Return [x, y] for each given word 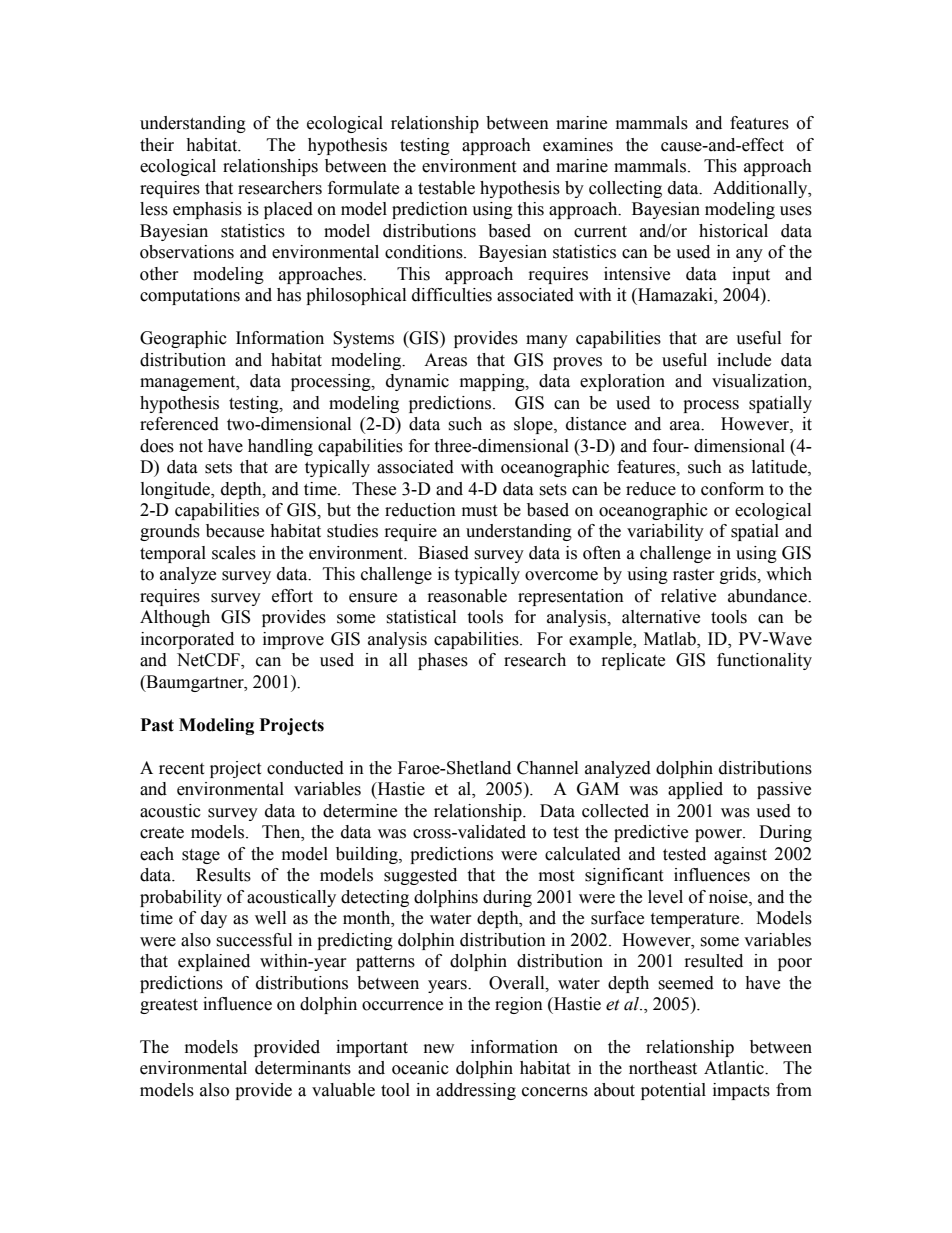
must [479, 511]
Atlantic [735, 1068]
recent [181, 769]
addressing [476, 1091]
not [191, 447]
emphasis [207, 210]
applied [695, 790]
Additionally [761, 189]
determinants [303, 1068]
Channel [547, 768]
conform [732, 489]
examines [578, 145]
